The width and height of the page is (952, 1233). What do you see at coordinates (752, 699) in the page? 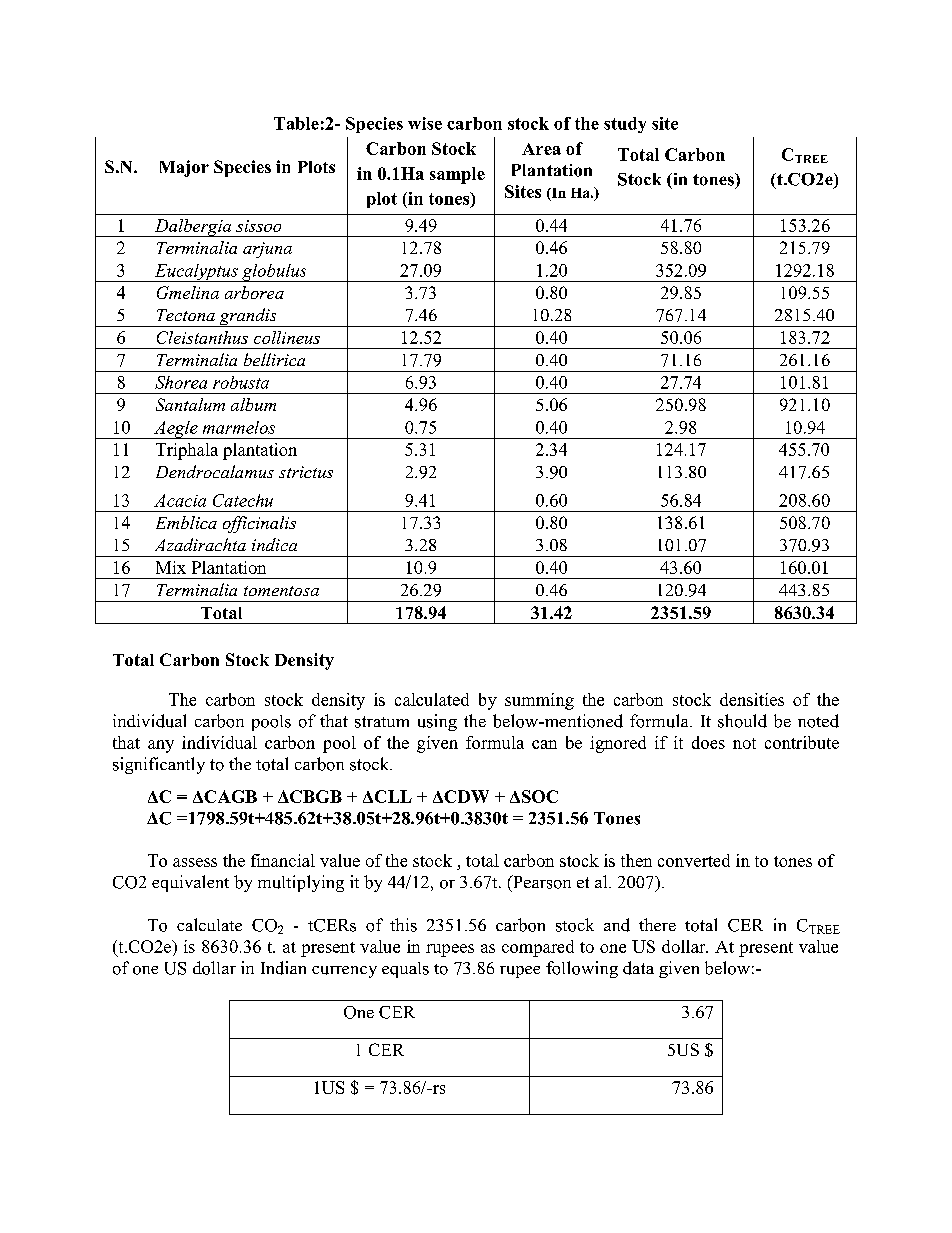
I see `densities` at bounding box center [752, 699].
